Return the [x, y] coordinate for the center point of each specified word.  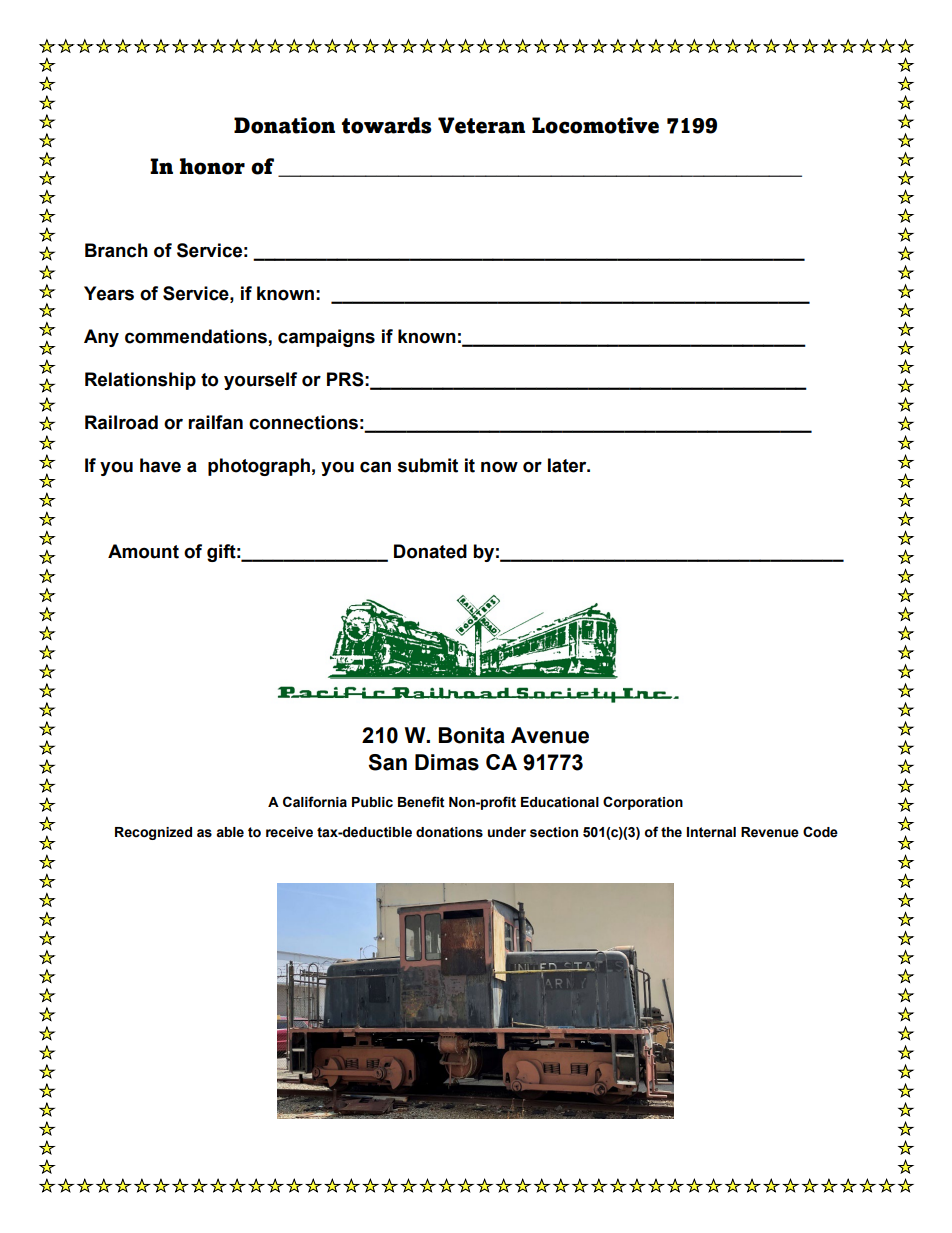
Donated [430, 551]
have [160, 465]
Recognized [153, 833]
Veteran [481, 125]
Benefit [421, 802]
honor [212, 166]
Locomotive [595, 125]
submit [428, 465]
